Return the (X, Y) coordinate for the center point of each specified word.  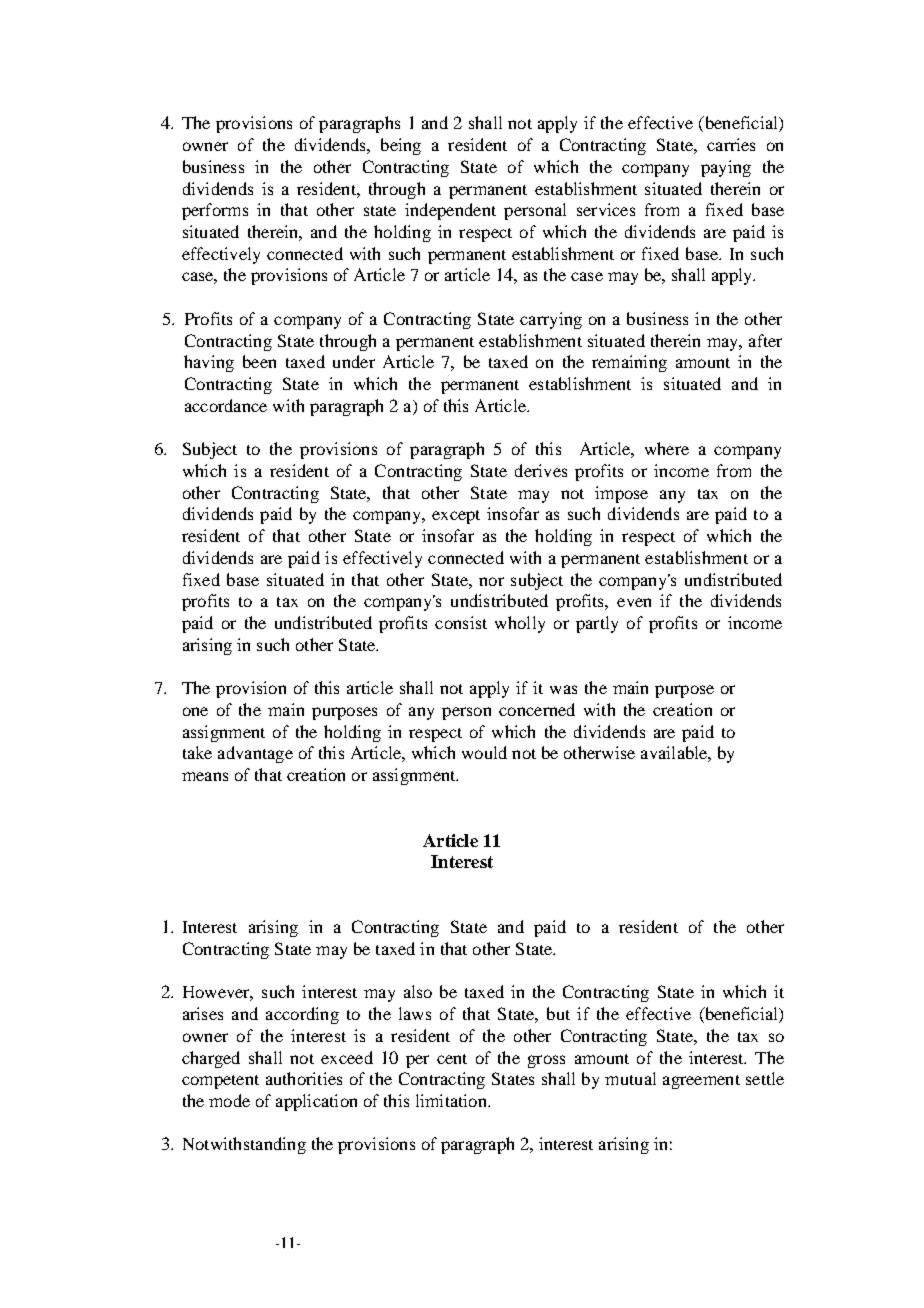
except (456, 517)
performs (215, 211)
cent (452, 1059)
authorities (304, 1078)
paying (726, 168)
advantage (255, 754)
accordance (226, 405)
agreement (701, 1082)
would (484, 752)
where (667, 448)
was (563, 689)
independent (450, 211)
